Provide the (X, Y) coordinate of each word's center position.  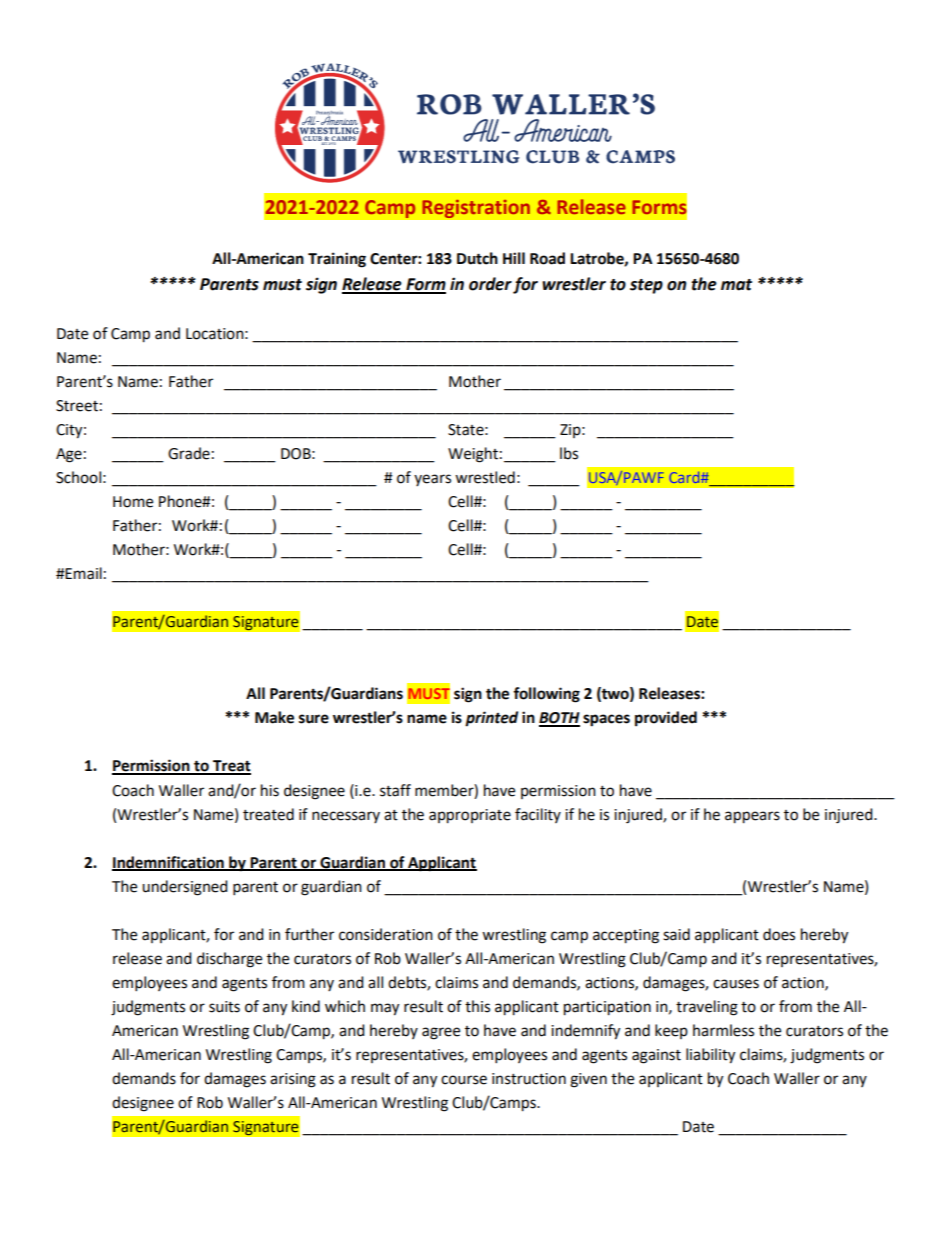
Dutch (477, 258)
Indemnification (169, 863)
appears (752, 817)
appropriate (470, 816)
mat (736, 285)
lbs (569, 453)
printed (491, 719)
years (432, 480)
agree (441, 1033)
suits (224, 1007)
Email (83, 573)
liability (710, 1056)
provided (666, 719)
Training (337, 260)
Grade (189, 453)
